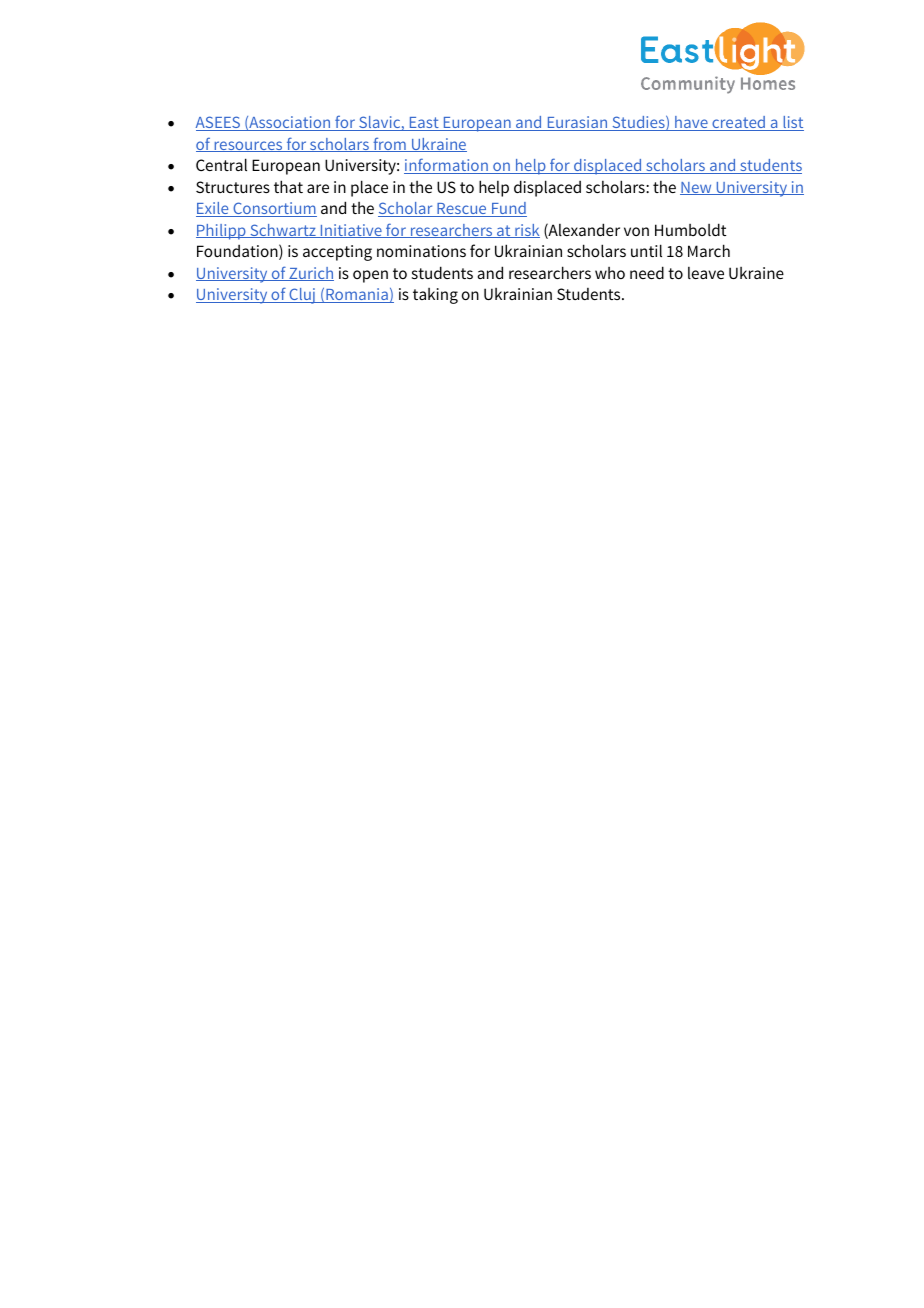  I want to click on Consortium, so click(274, 209).
